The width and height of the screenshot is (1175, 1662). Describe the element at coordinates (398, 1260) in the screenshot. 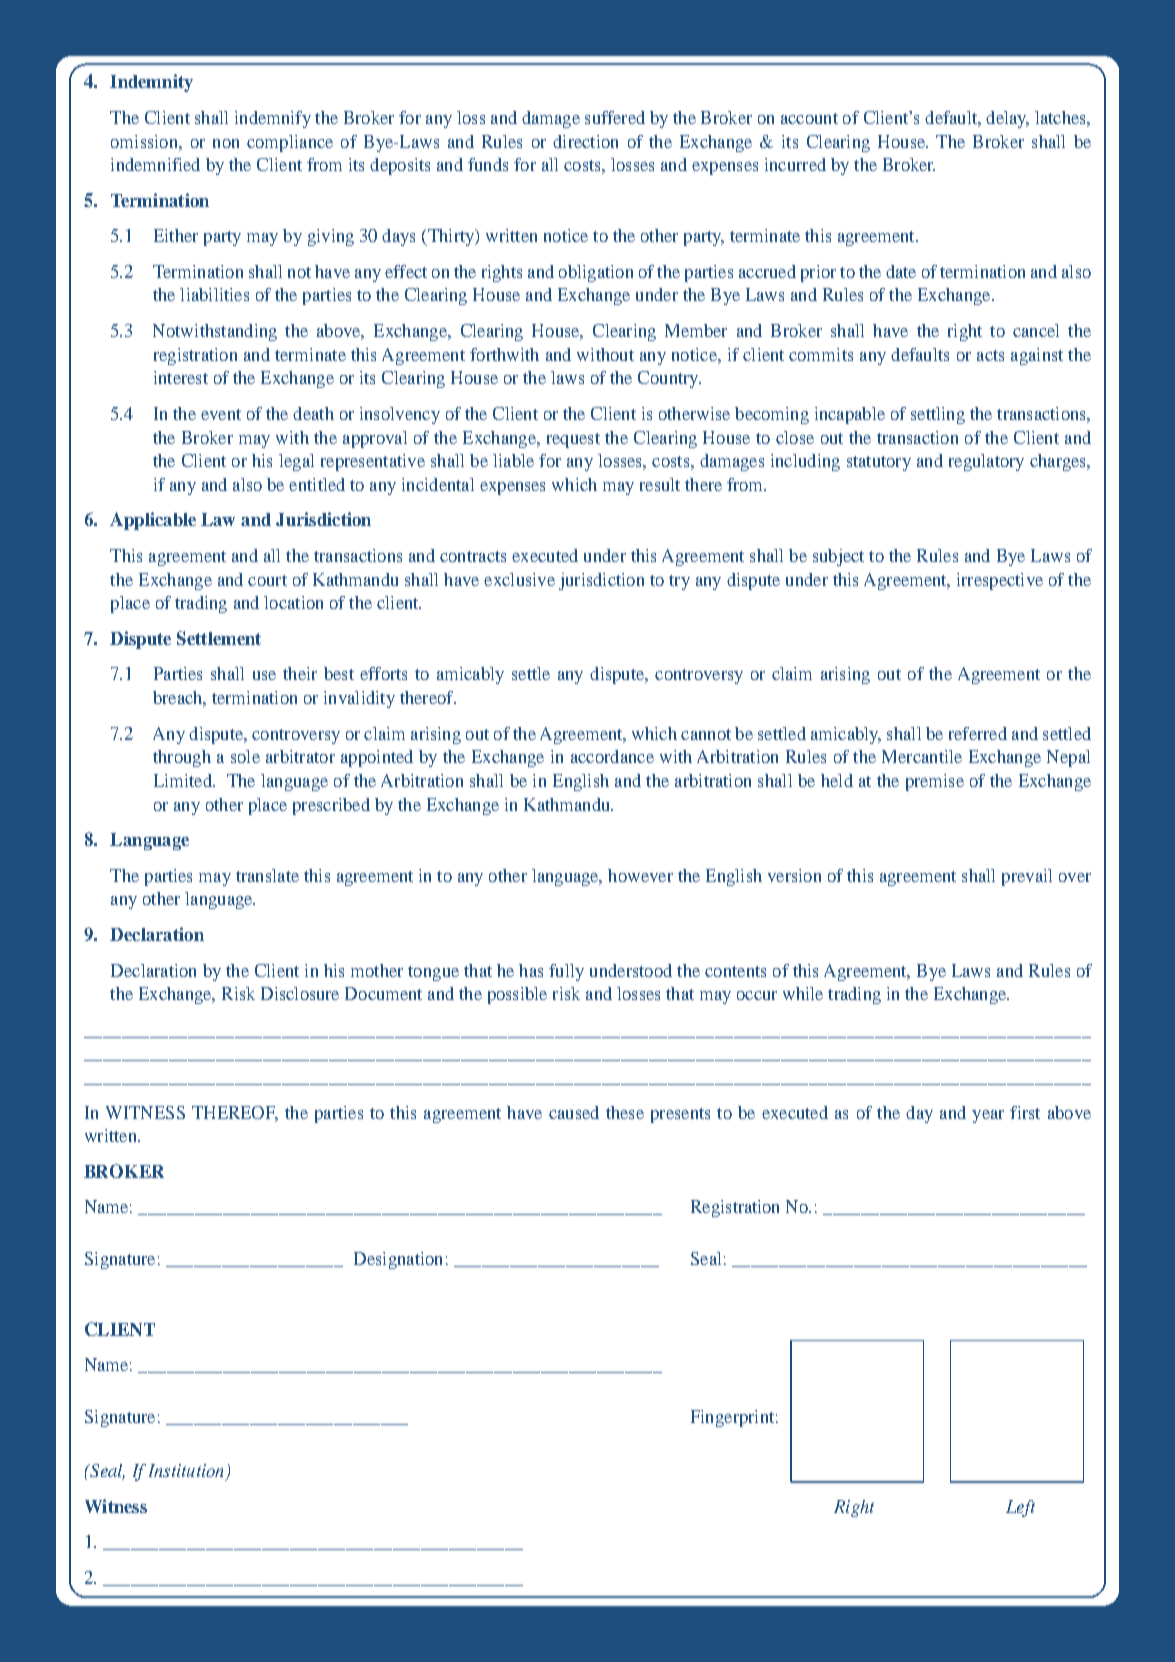

I see `Designation` at that location.
